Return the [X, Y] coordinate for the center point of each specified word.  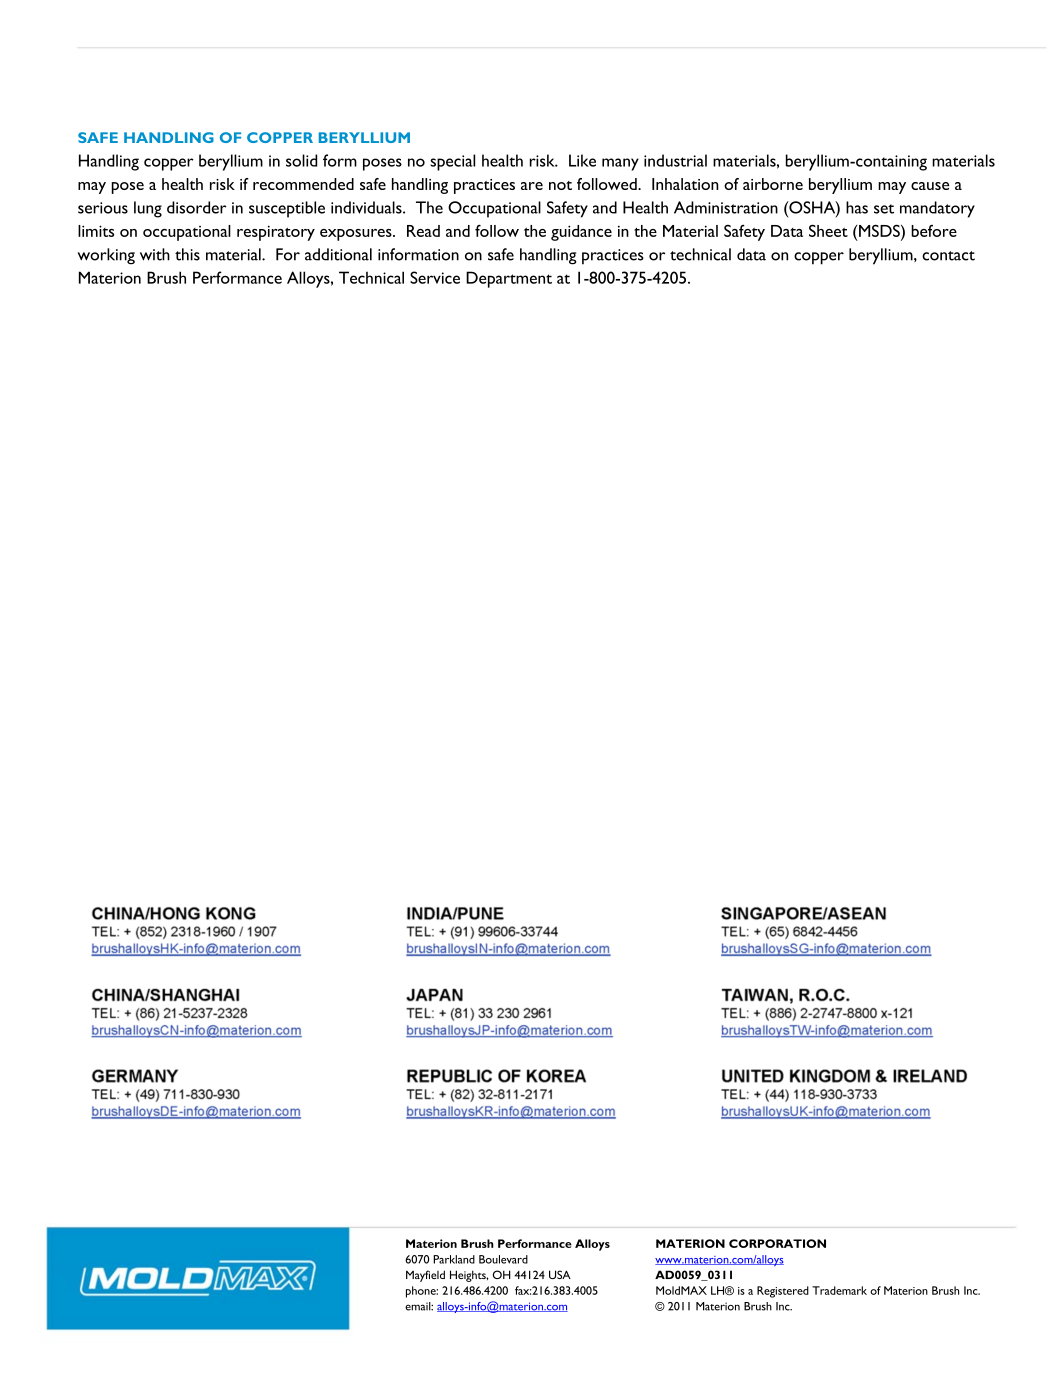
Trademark [839, 1290]
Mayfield [425, 1276]
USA [560, 1274]
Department [509, 279]
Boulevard [503, 1259]
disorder [196, 207]
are [532, 186]
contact [948, 256]
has [857, 207]
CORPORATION [777, 1243]
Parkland [454, 1259]
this [187, 254]
